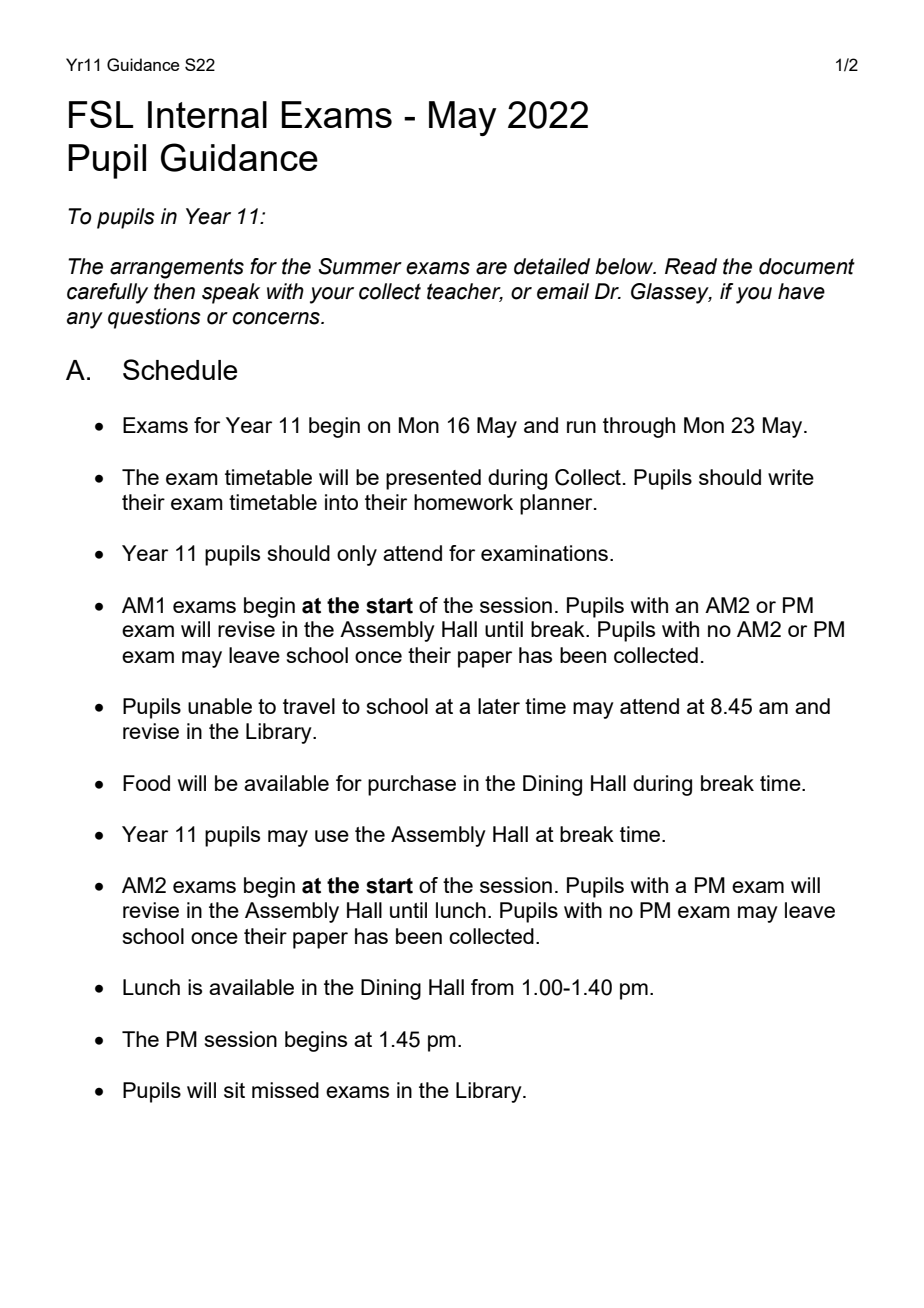 This image has height=1308, width=924. What do you see at coordinates (220, 706) in the image?
I see `unable` at bounding box center [220, 706].
